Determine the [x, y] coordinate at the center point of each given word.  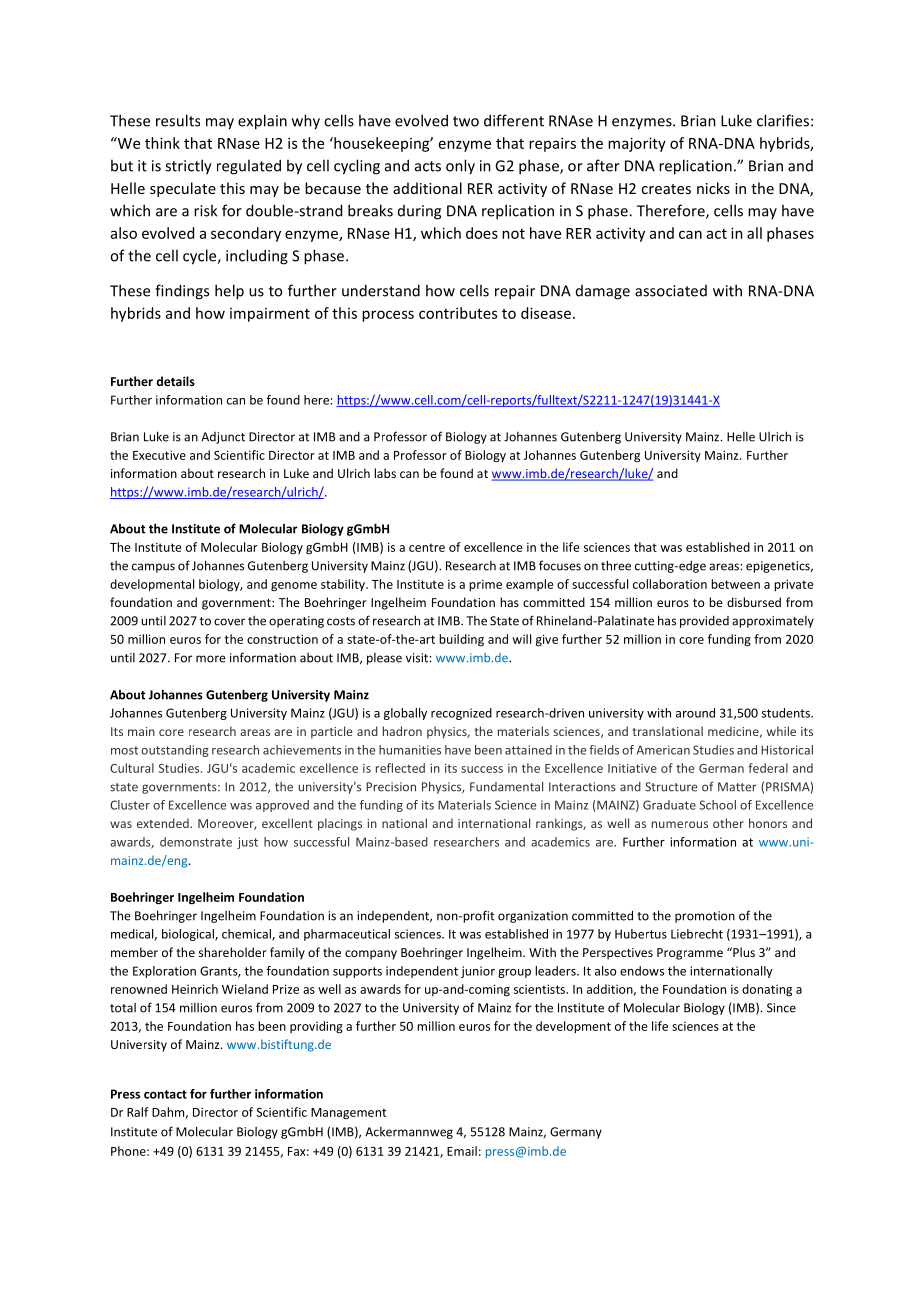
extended [164, 823]
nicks [713, 188]
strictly [188, 167]
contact [165, 1094]
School [718, 805]
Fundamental [506, 787]
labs [385, 473]
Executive [159, 455]
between [735, 584]
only [460, 167]
